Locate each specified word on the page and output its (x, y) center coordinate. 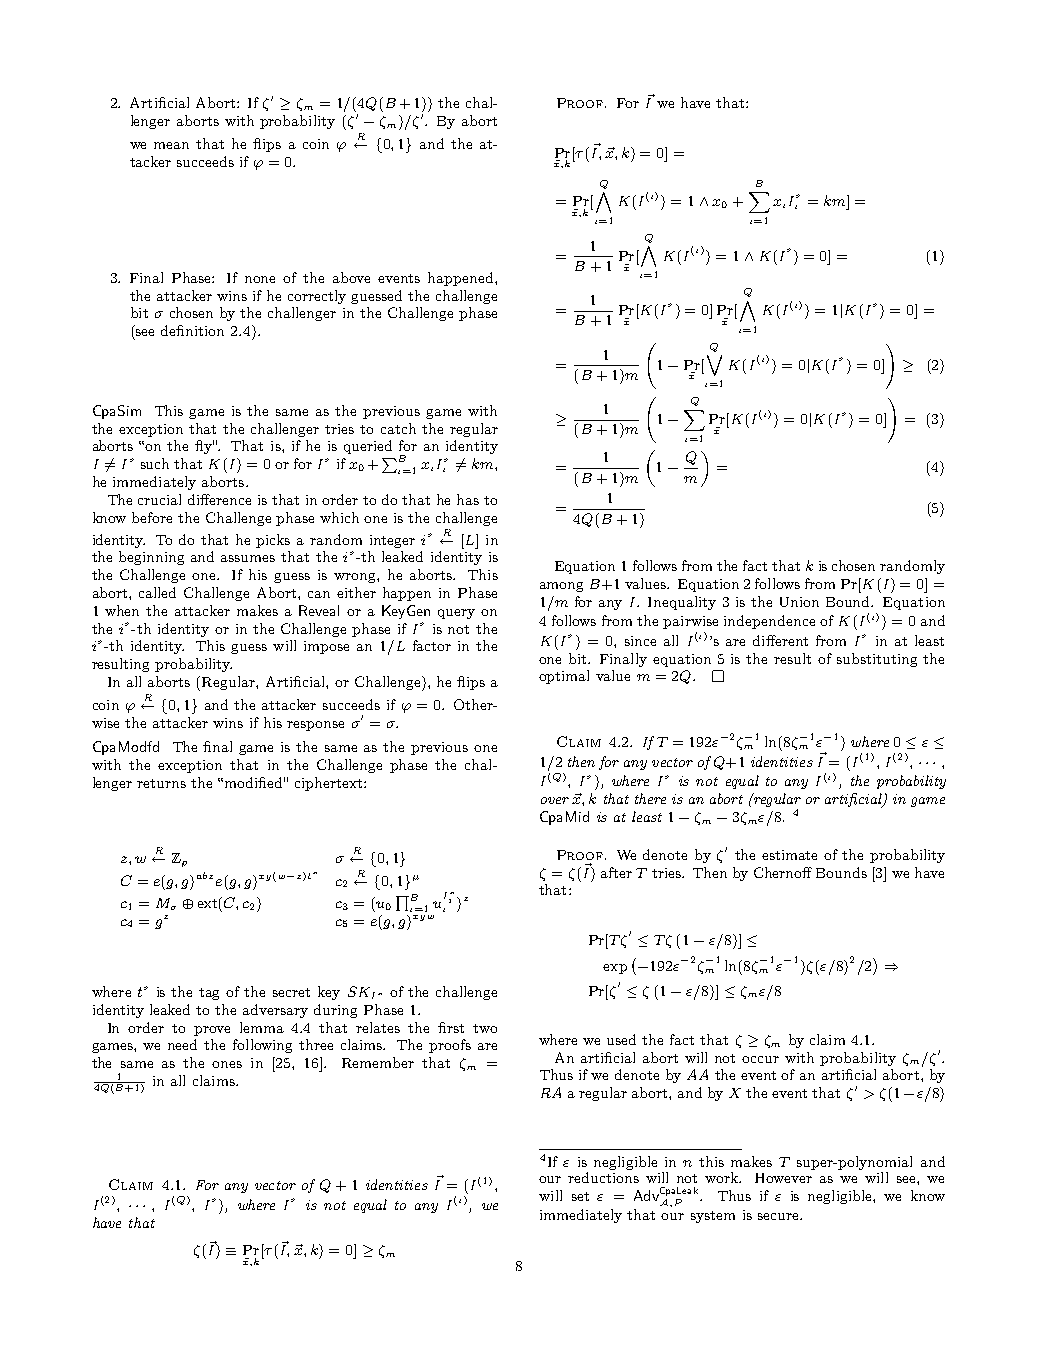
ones (227, 1064)
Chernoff (783, 872)
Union (799, 602)
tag (209, 994)
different (780, 640)
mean (171, 145)
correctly (317, 297)
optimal (564, 677)
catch (398, 428)
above (351, 277)
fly (204, 447)
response (315, 726)
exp (615, 969)
